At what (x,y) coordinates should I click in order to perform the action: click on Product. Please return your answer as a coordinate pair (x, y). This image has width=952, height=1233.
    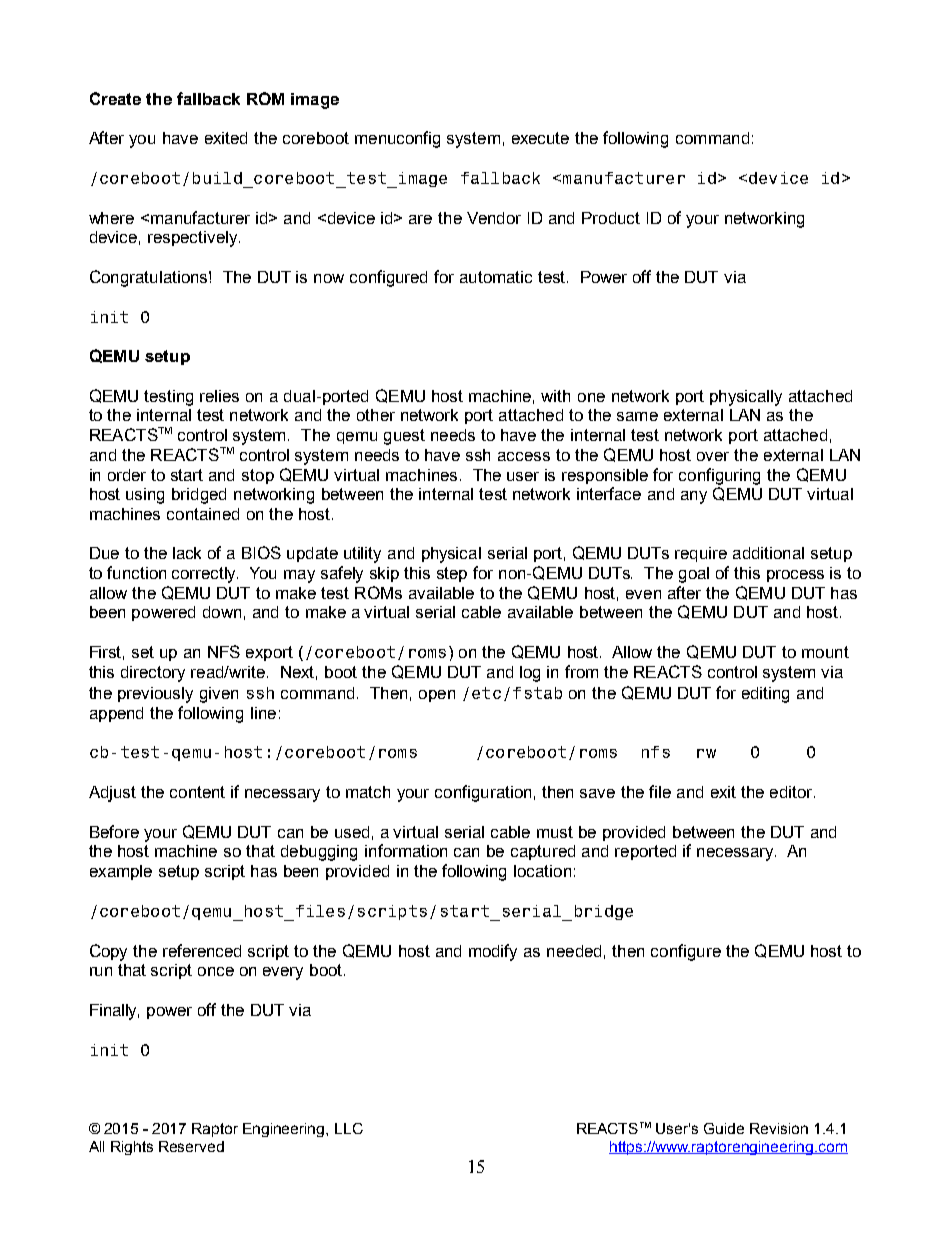
    Looking at the image, I should click on (611, 218).
